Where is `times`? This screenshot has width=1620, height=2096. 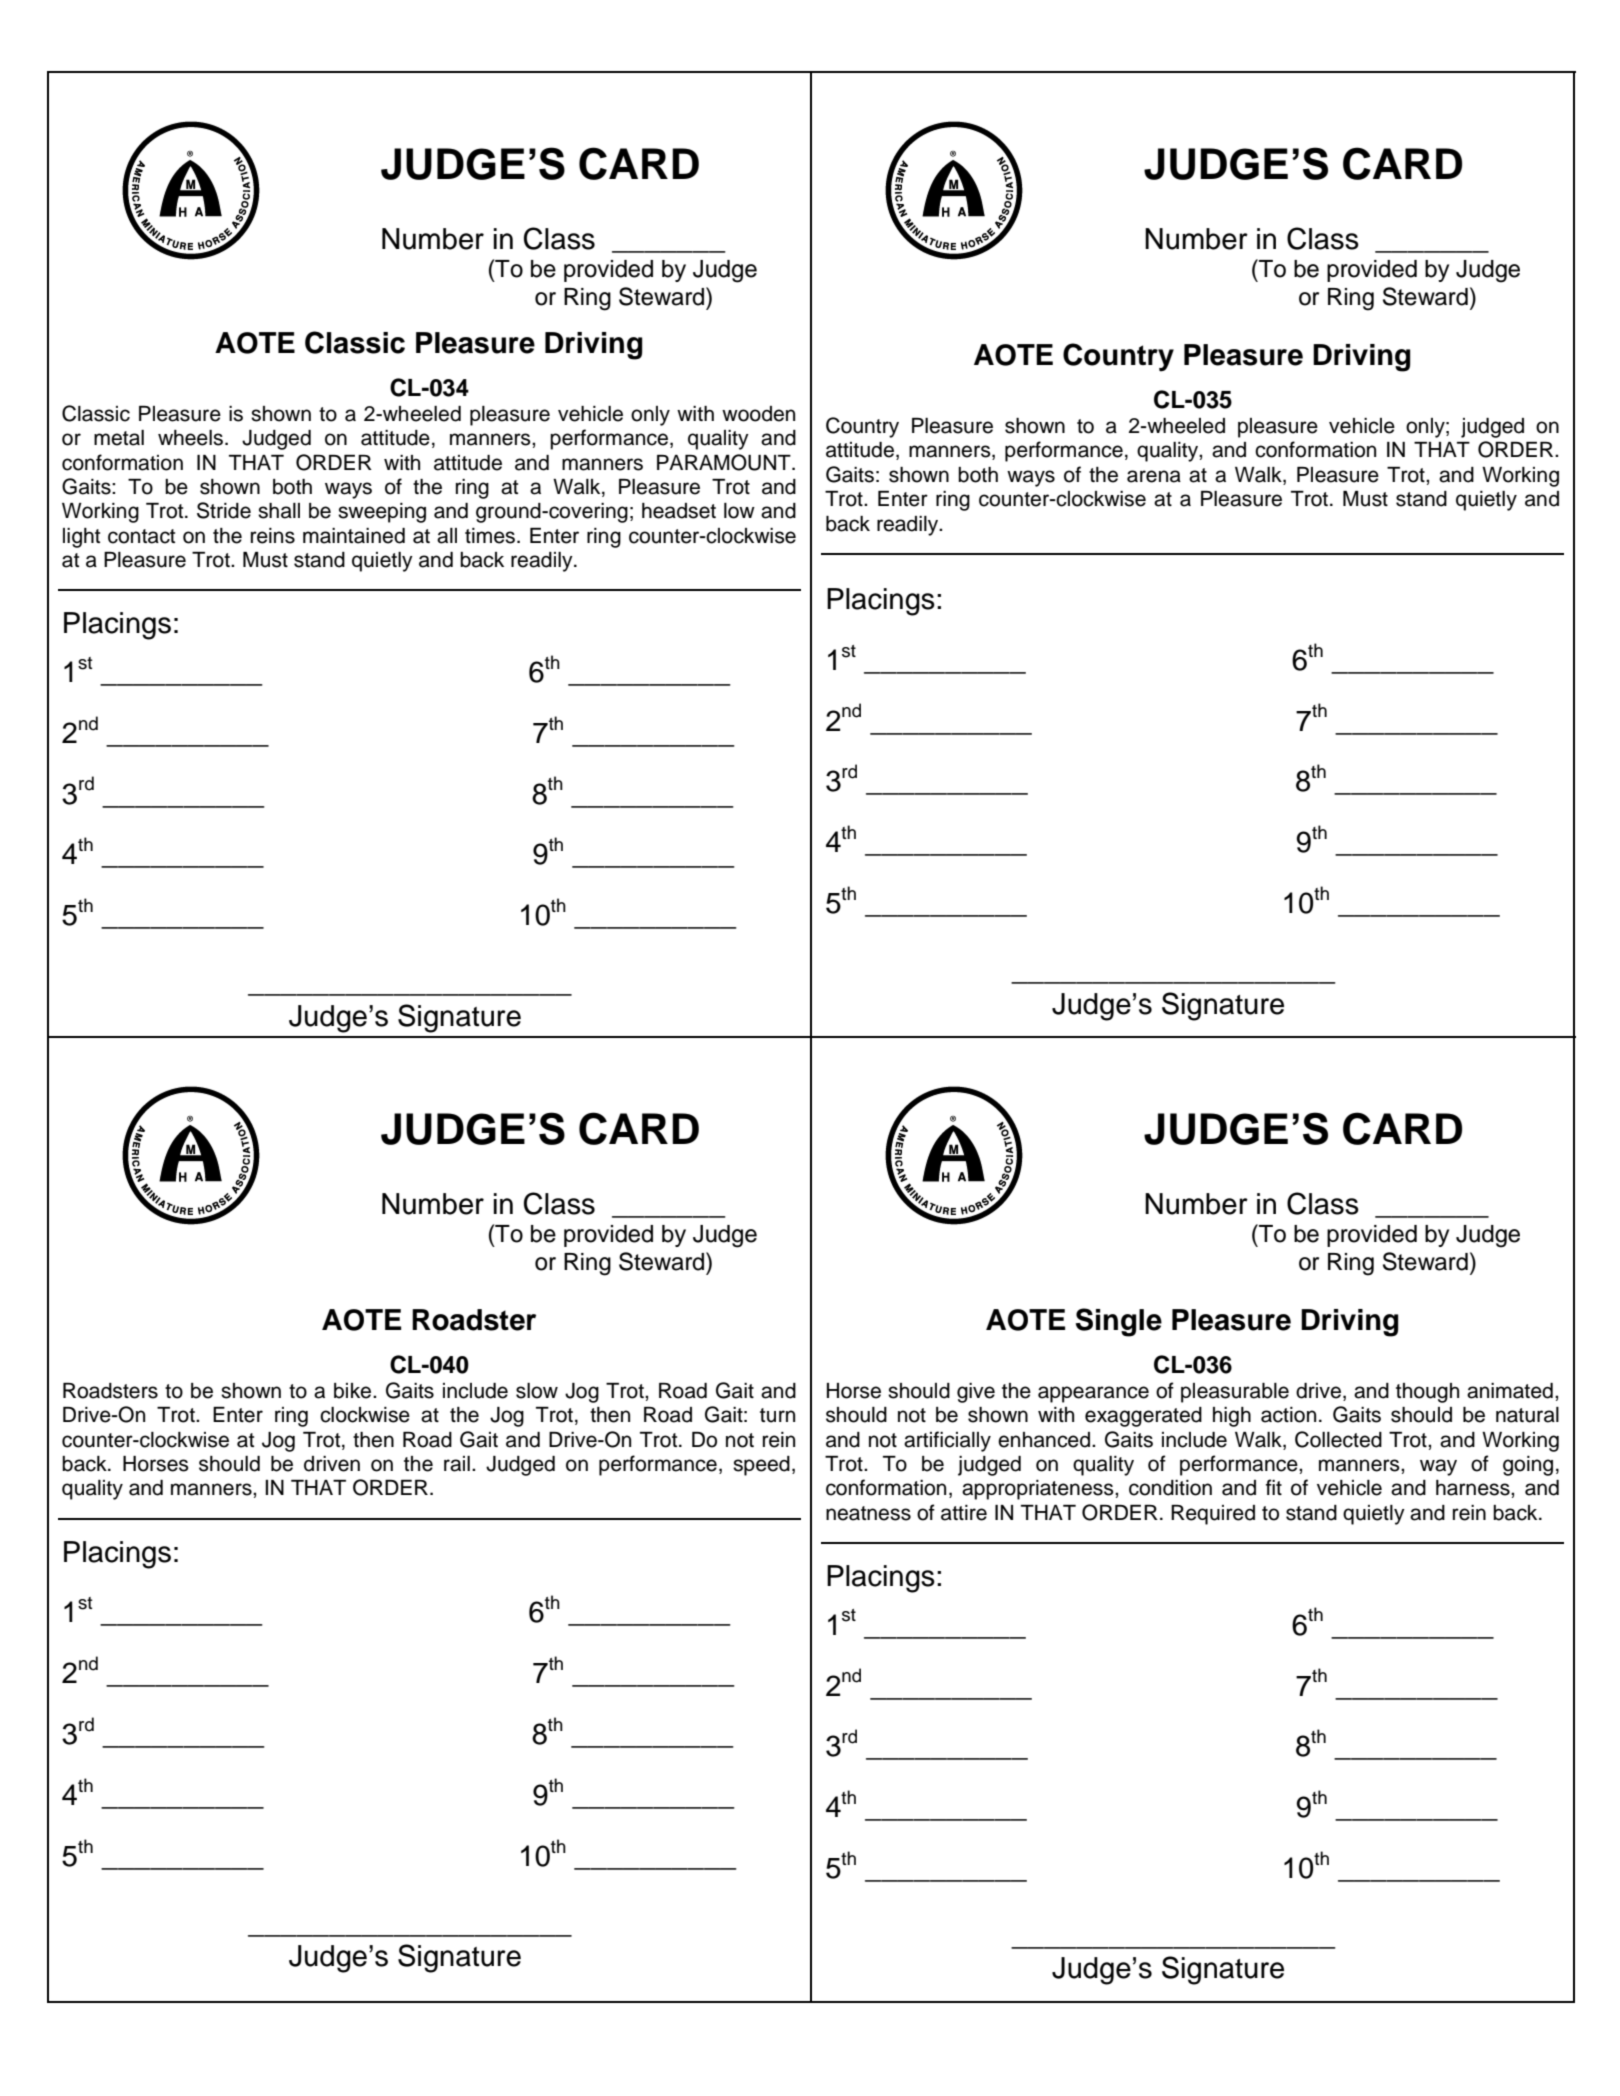
times is located at coordinates (491, 536).
